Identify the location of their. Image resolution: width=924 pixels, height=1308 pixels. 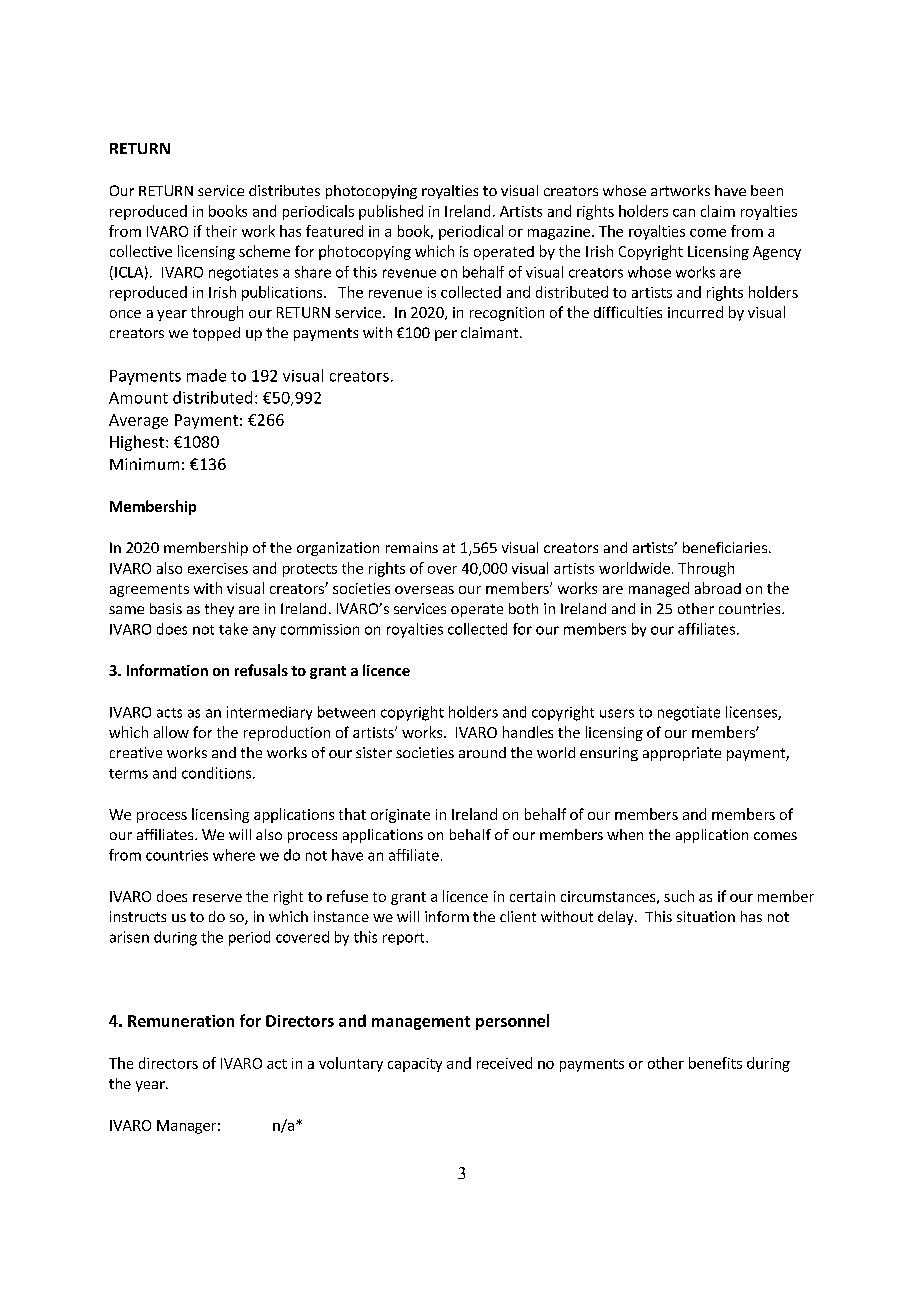
(221, 231).
